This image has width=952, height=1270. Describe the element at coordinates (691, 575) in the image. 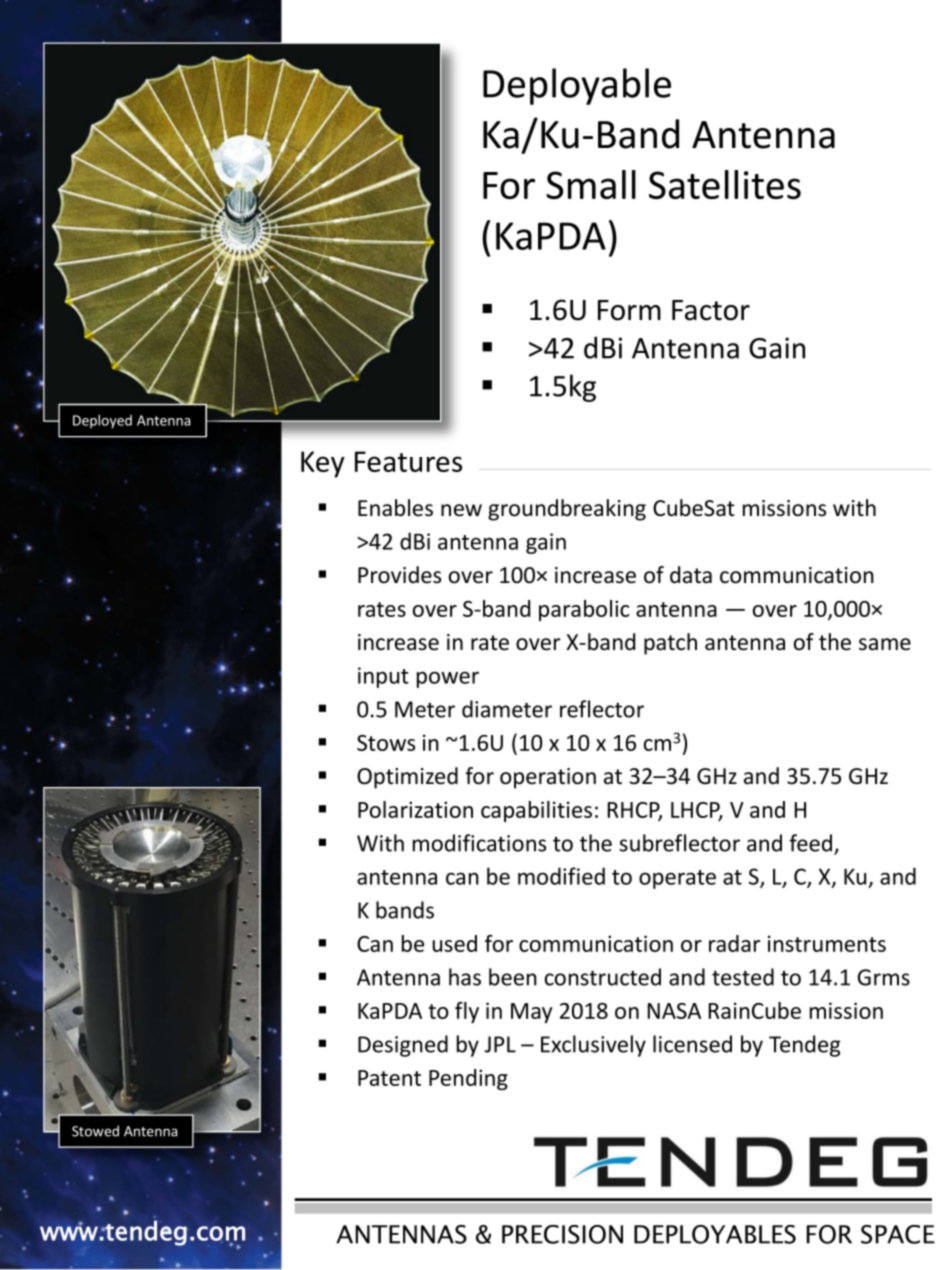

I see `data` at that location.
